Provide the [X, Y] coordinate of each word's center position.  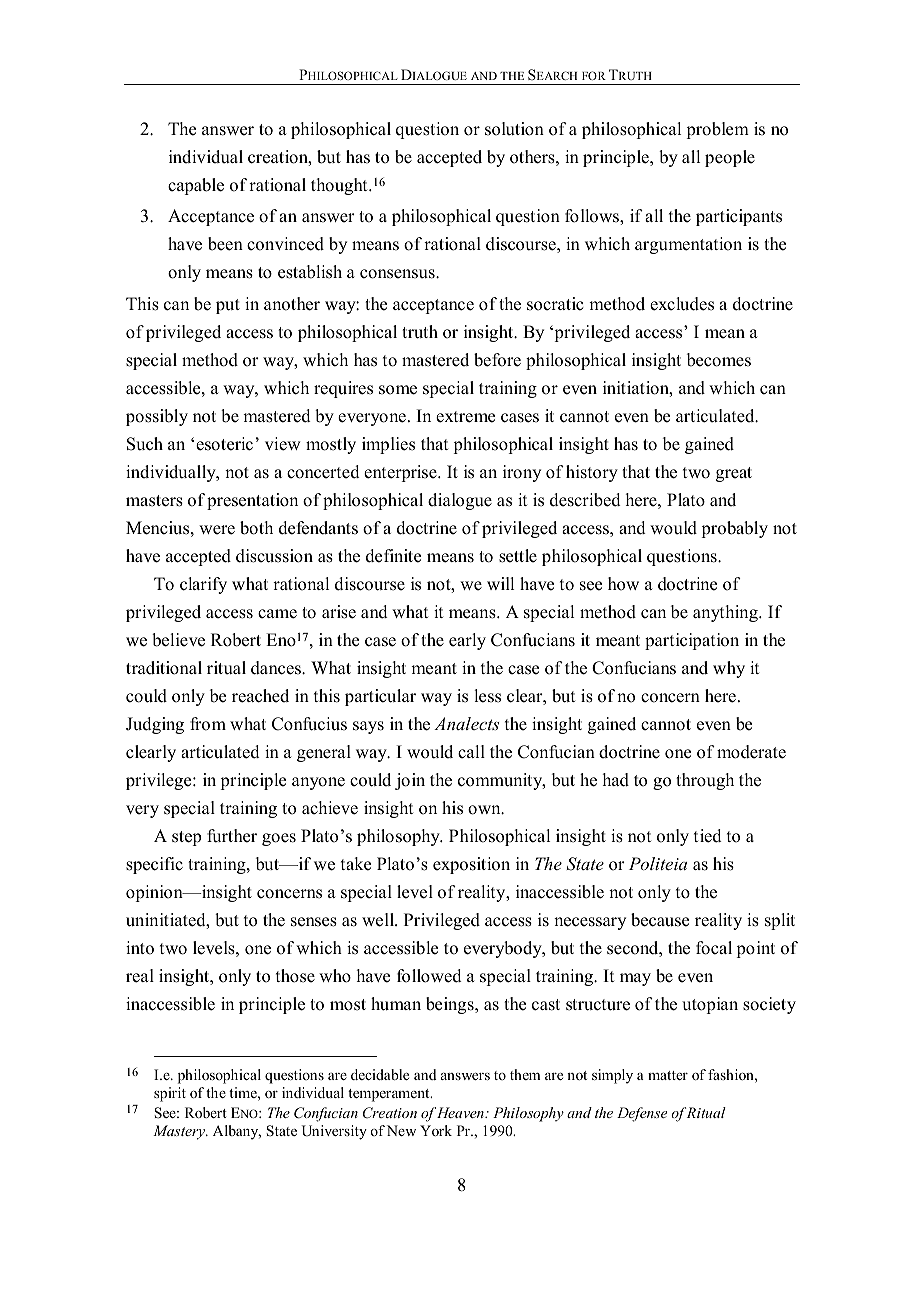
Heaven [460, 1112]
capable [196, 186]
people [730, 158]
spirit [170, 1094]
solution [514, 129]
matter [668, 1075]
